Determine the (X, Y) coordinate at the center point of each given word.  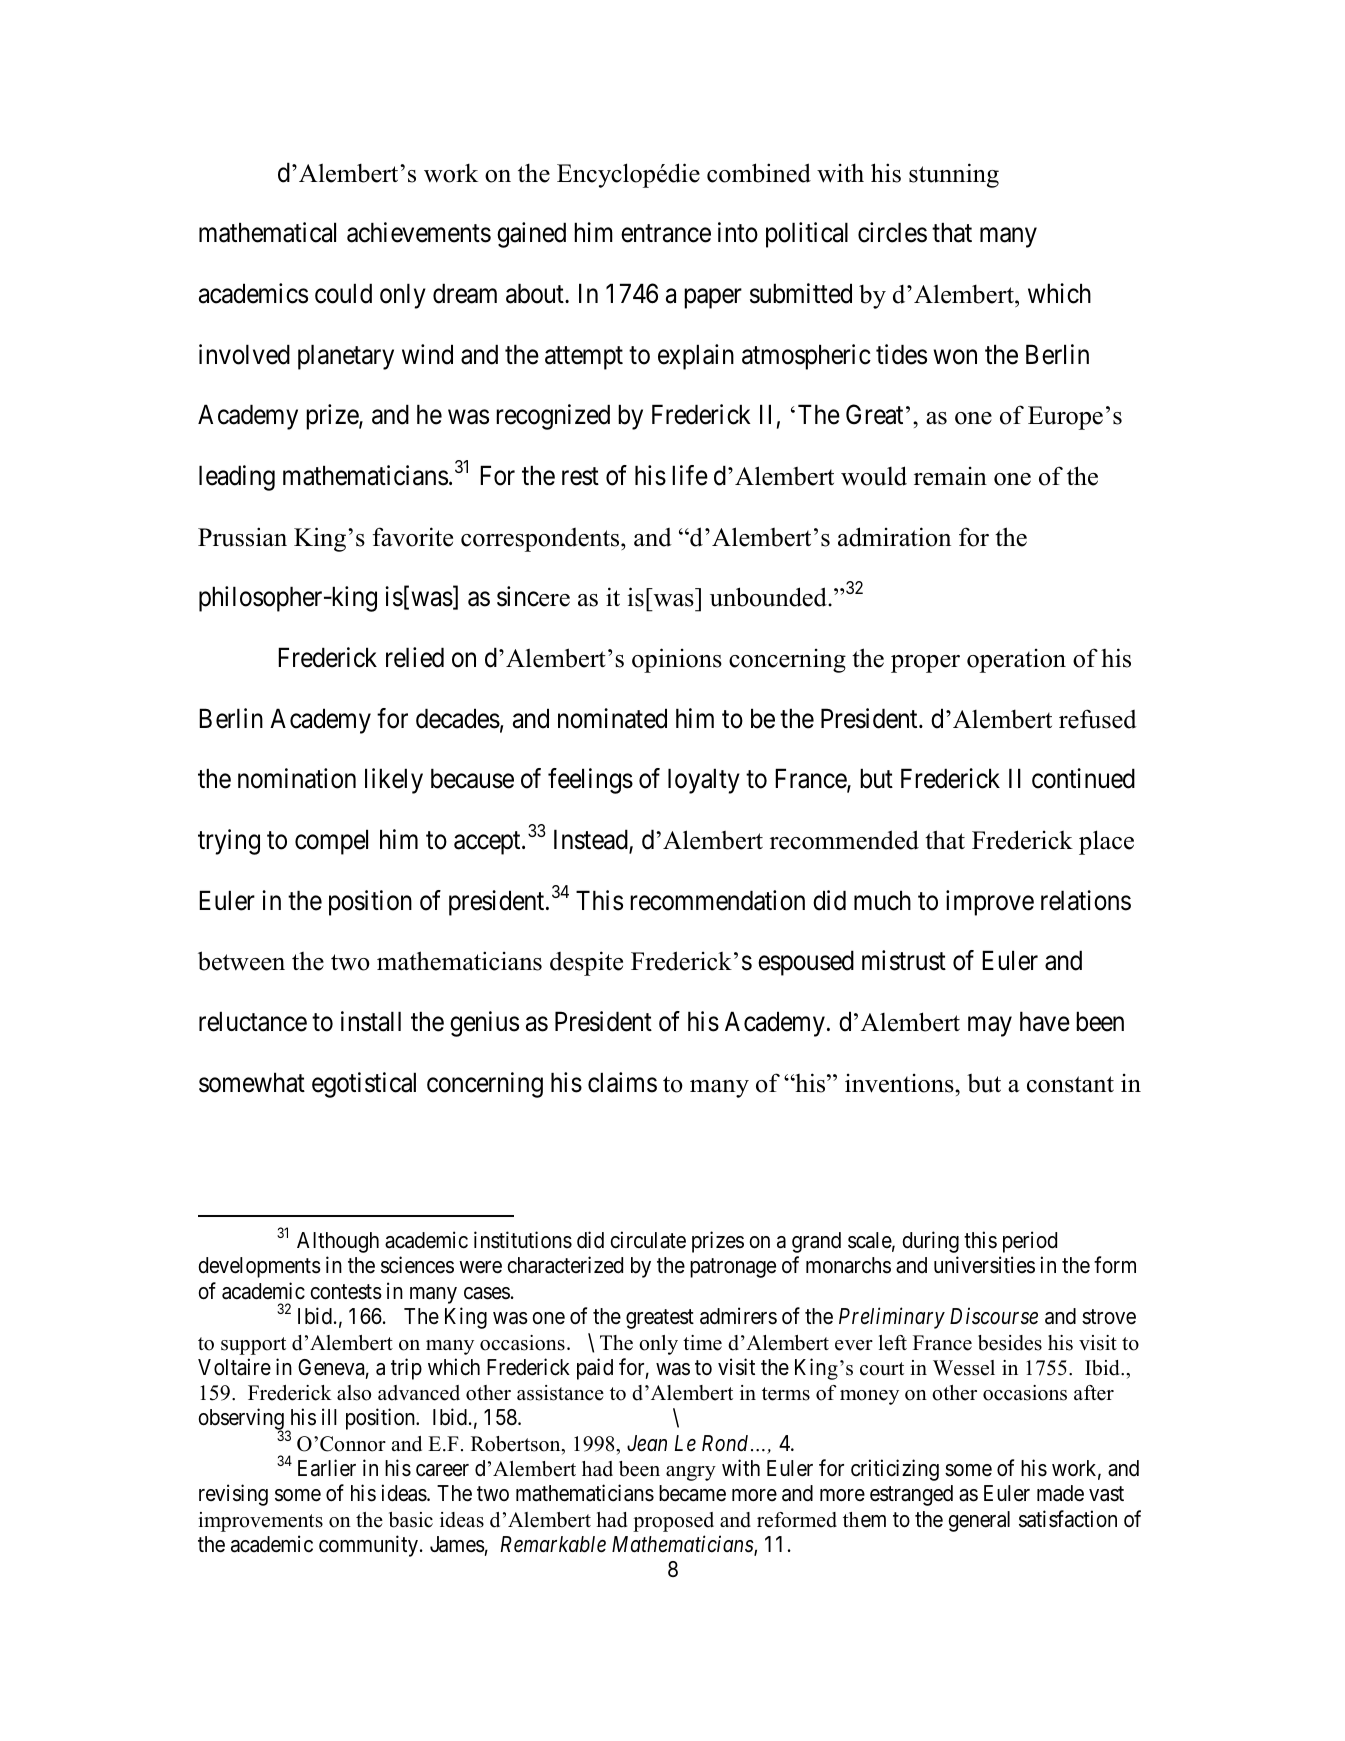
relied (415, 657)
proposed (673, 1522)
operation (1016, 661)
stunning (954, 175)
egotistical (364, 1085)
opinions (677, 660)
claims (622, 1082)
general (979, 1521)
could (343, 293)
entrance (666, 234)
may (990, 1027)
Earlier (327, 1468)
